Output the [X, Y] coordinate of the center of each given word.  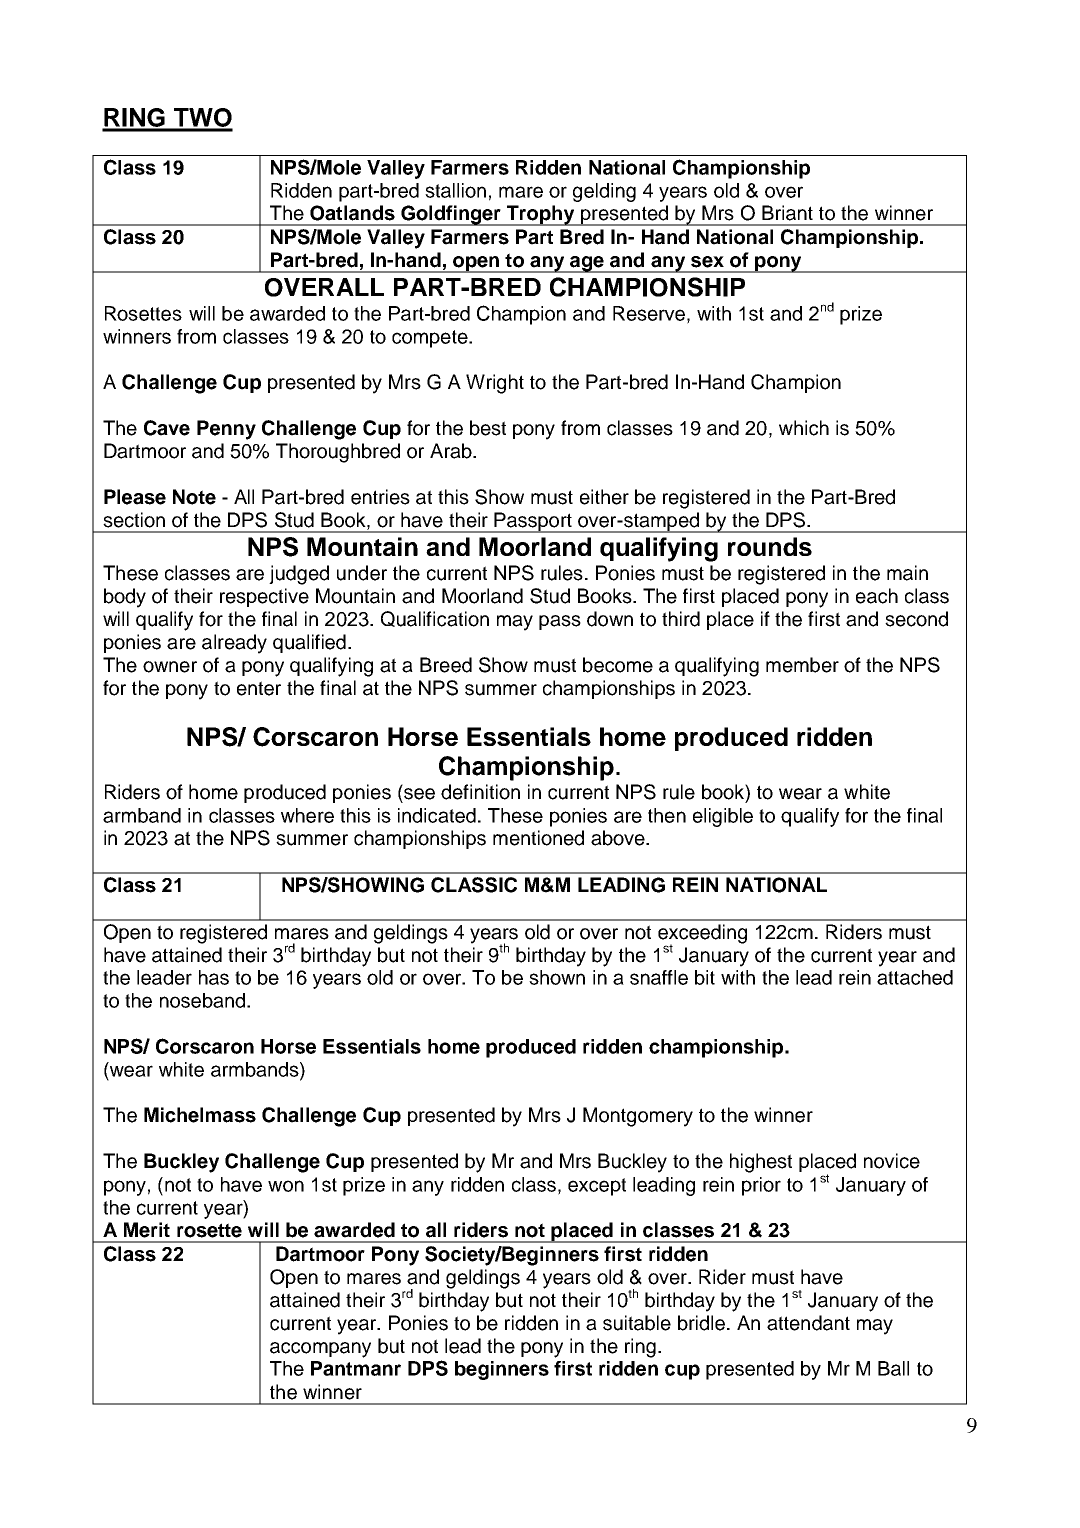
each [877, 596]
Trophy [541, 215]
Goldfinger [451, 215]
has [214, 977]
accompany [320, 1350]
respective [264, 597]
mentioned [538, 838]
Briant [787, 213]
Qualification [435, 619]
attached [915, 977]
